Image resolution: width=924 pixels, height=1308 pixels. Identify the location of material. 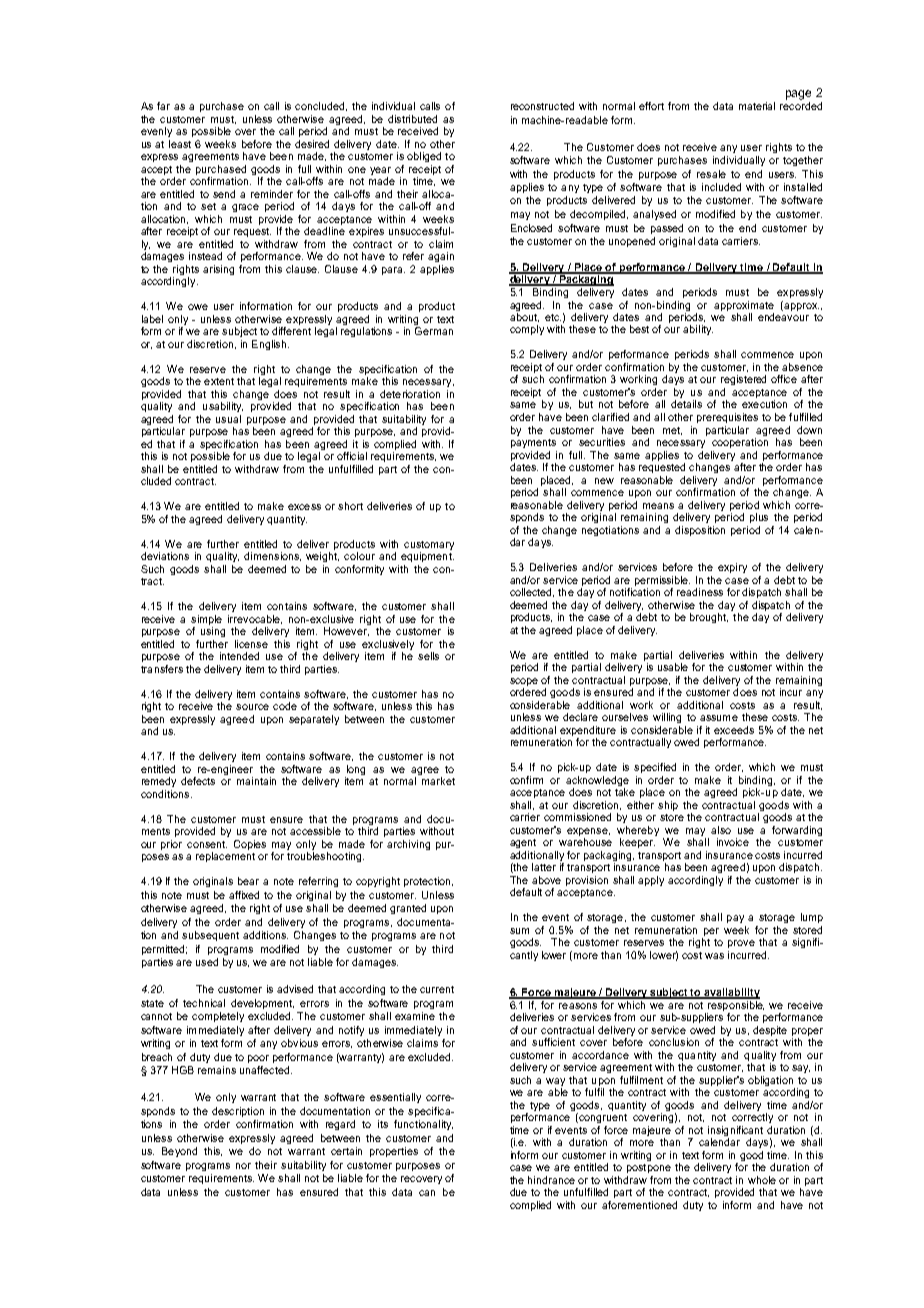
(757, 106).
